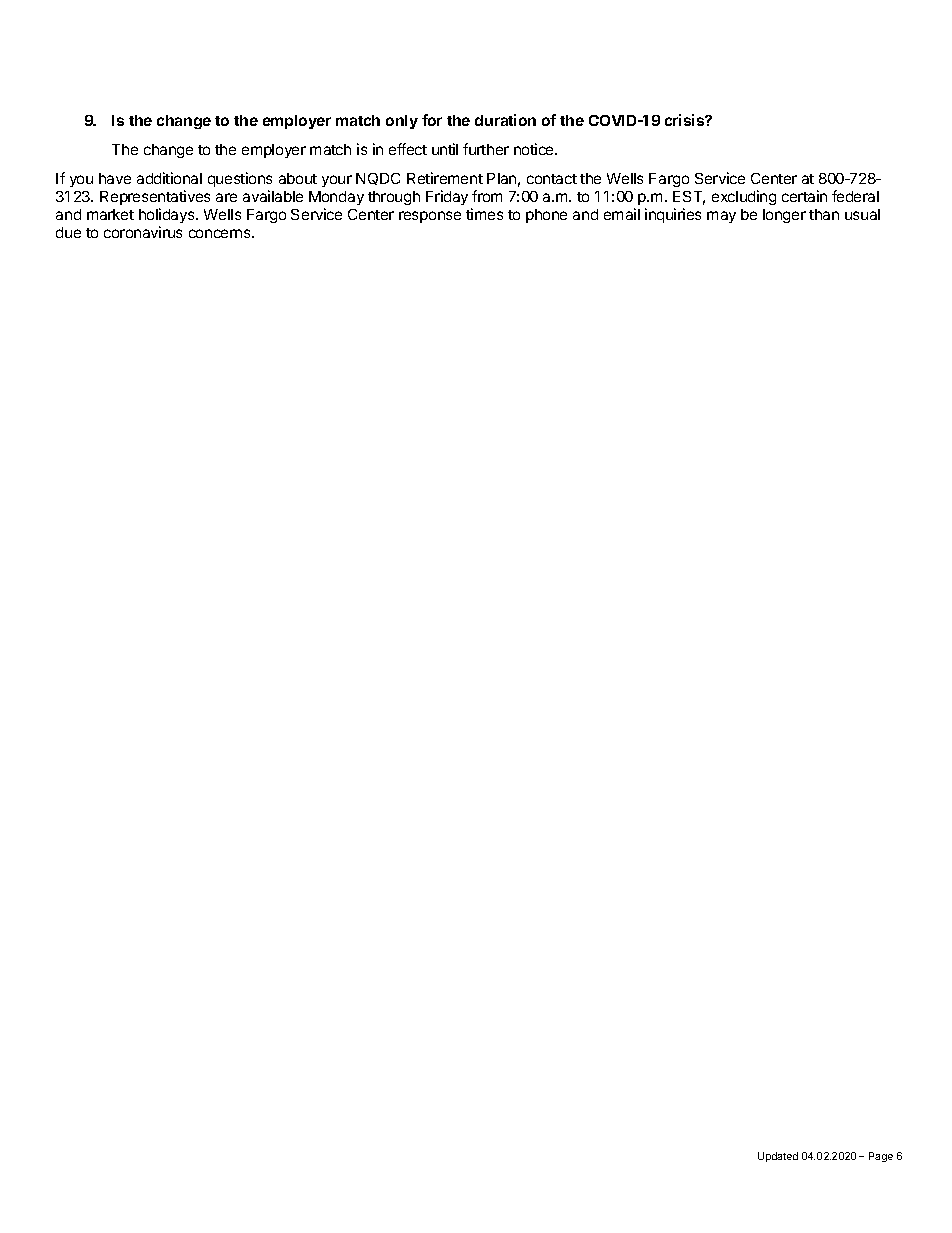 This document has width=952, height=1233. I want to click on coronavirus, so click(143, 232).
